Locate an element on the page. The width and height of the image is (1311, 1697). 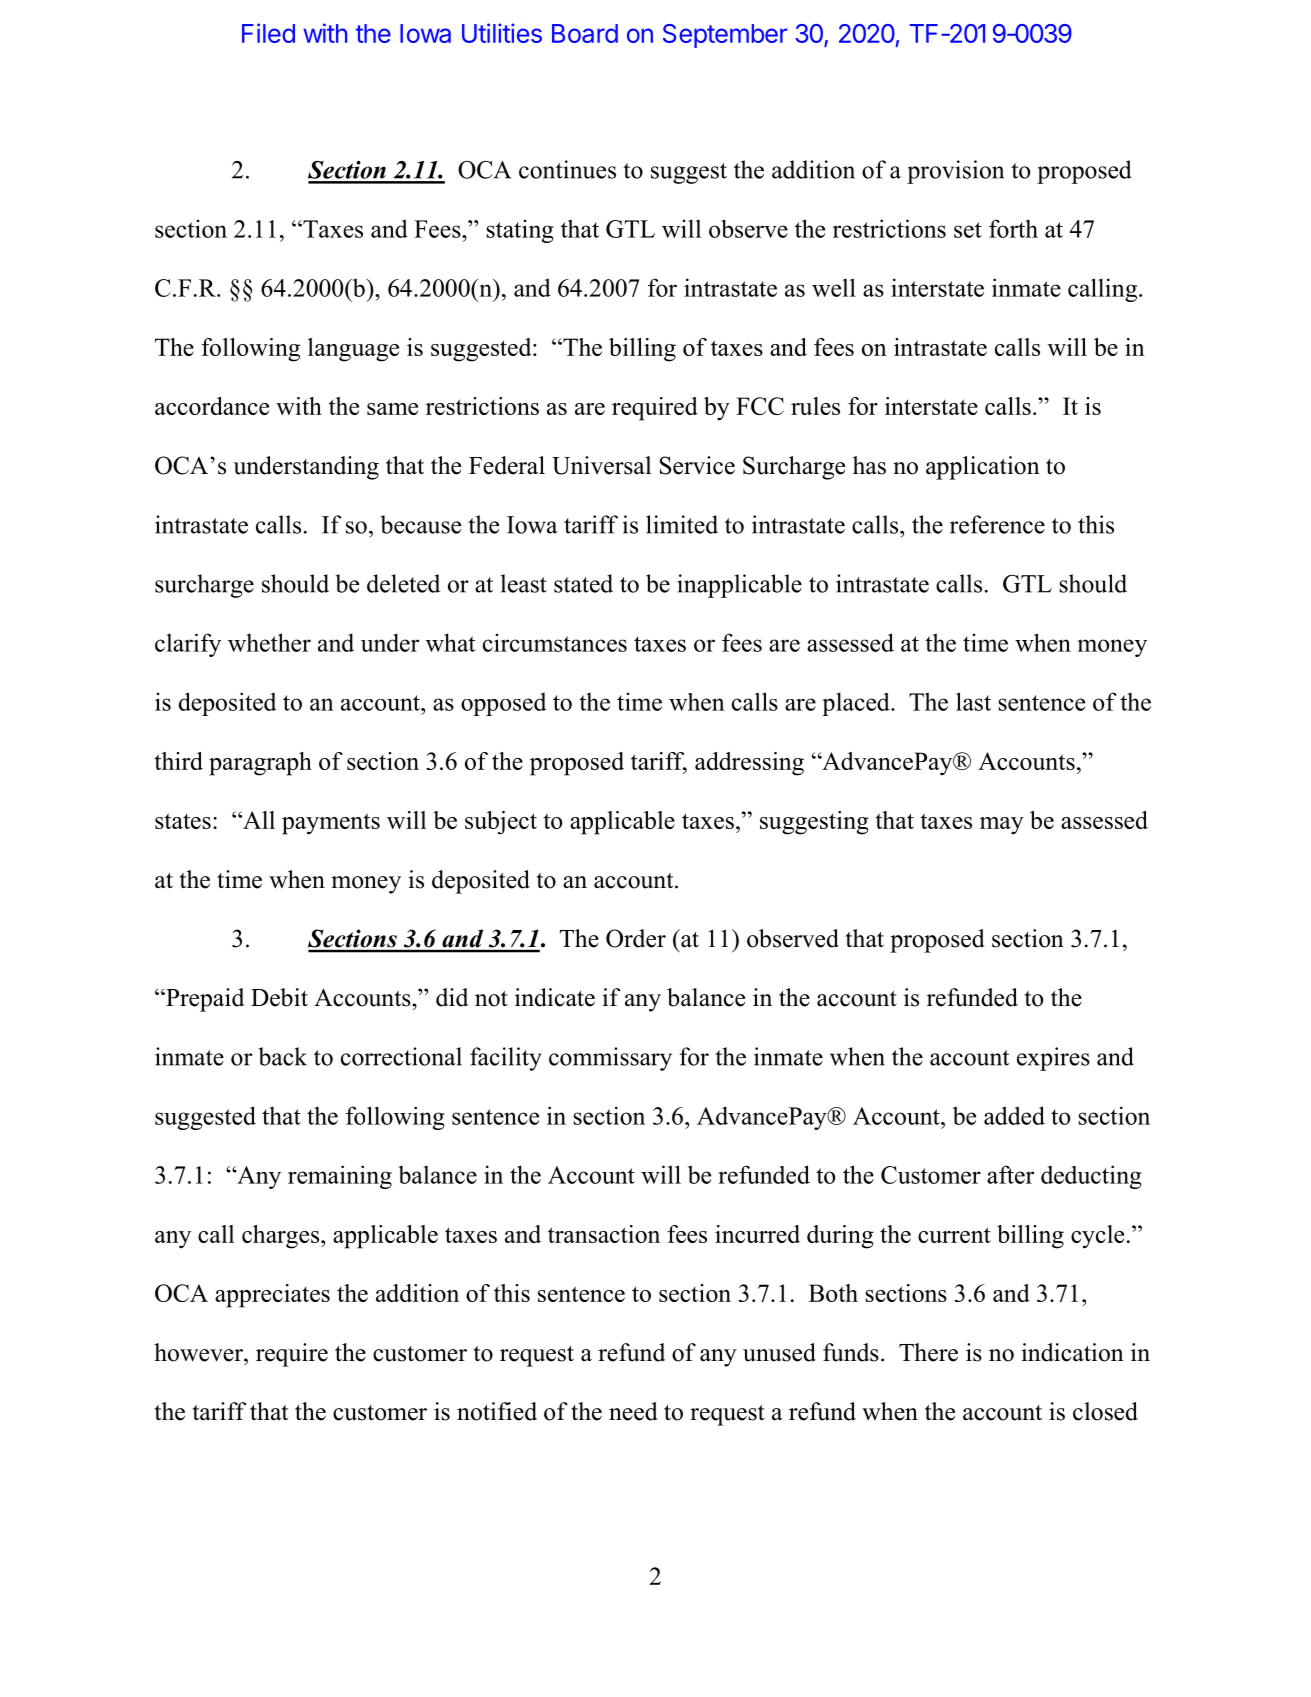
last is located at coordinates (973, 701).
